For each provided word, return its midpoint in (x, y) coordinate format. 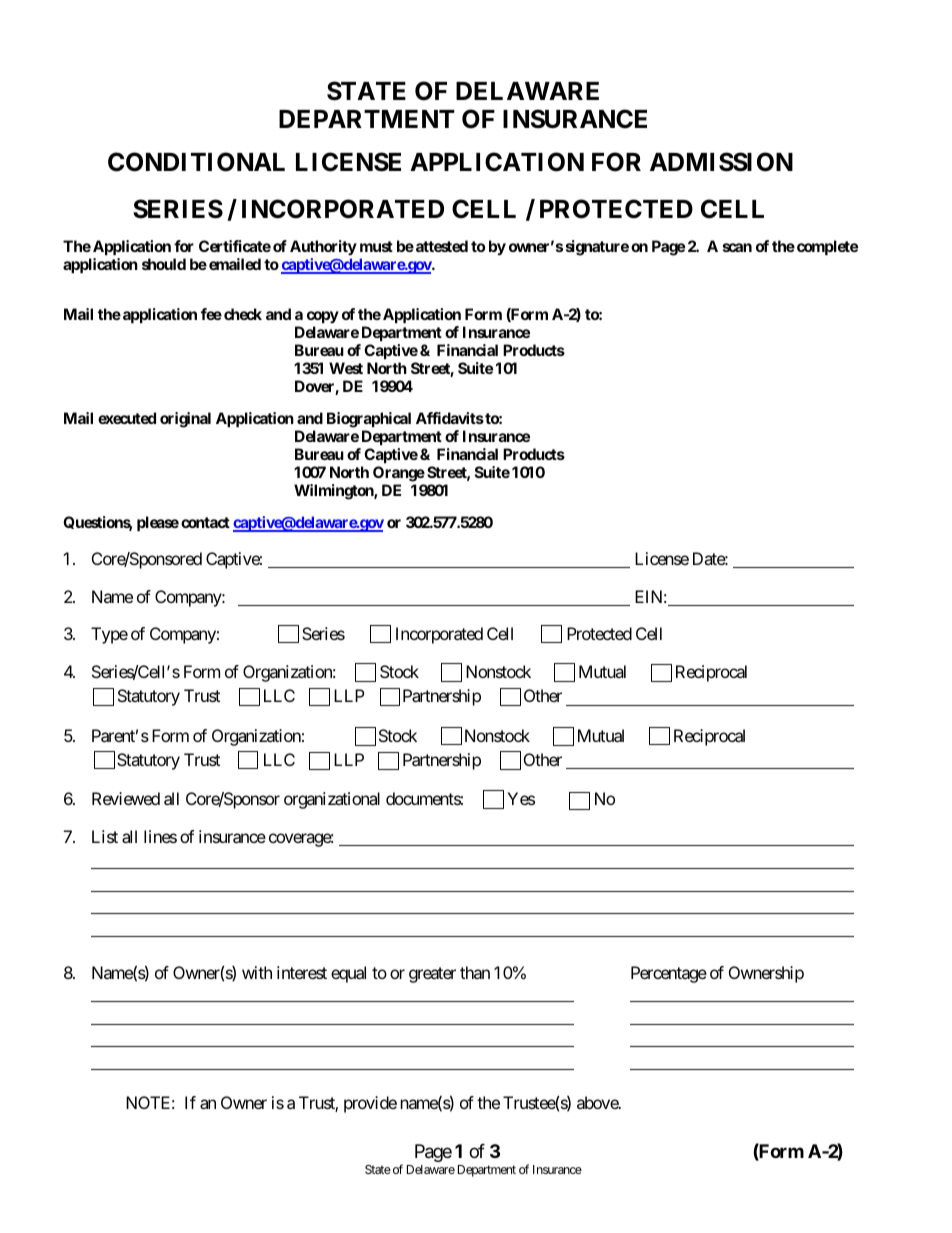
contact (205, 522)
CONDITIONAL (196, 162)
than (475, 972)
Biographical (369, 420)
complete (827, 247)
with (257, 972)
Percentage (669, 974)
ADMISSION (721, 162)
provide (370, 1104)
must (376, 246)
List (105, 836)
